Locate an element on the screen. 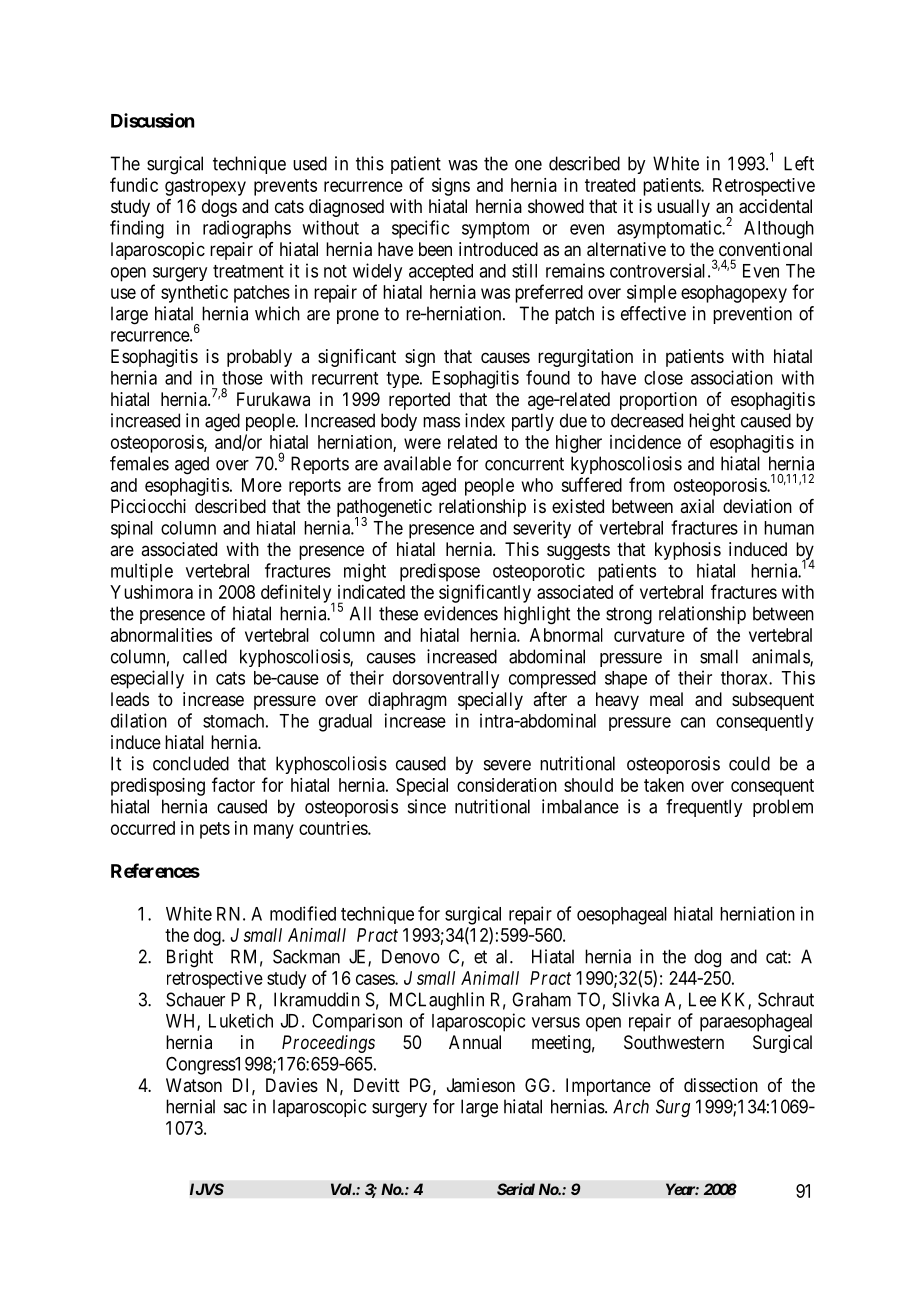 Image resolution: width=924 pixels, height=1308 pixels. specific is located at coordinates (420, 229).
